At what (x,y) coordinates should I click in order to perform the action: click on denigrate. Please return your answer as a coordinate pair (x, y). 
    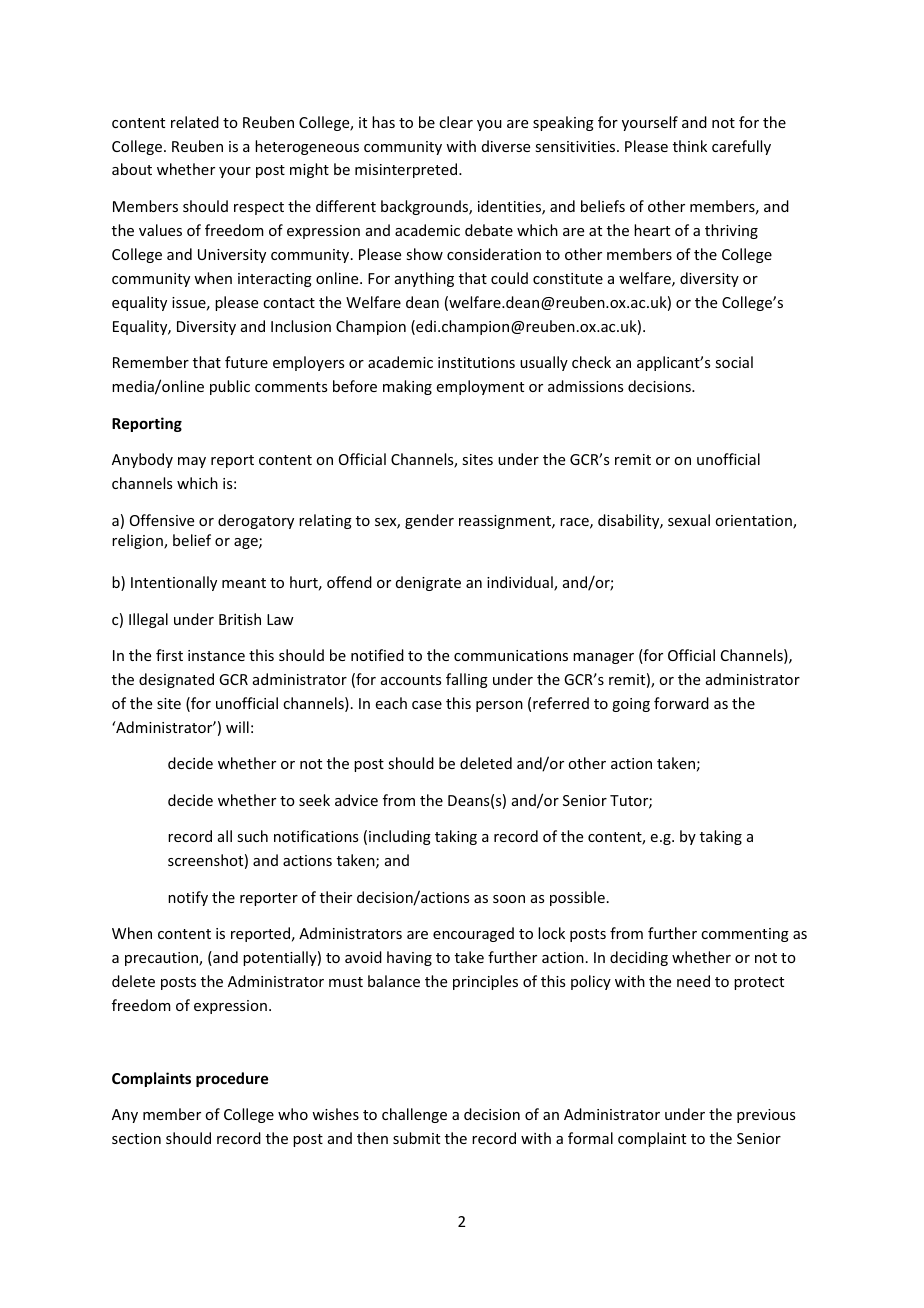
    Looking at the image, I should click on (428, 583).
